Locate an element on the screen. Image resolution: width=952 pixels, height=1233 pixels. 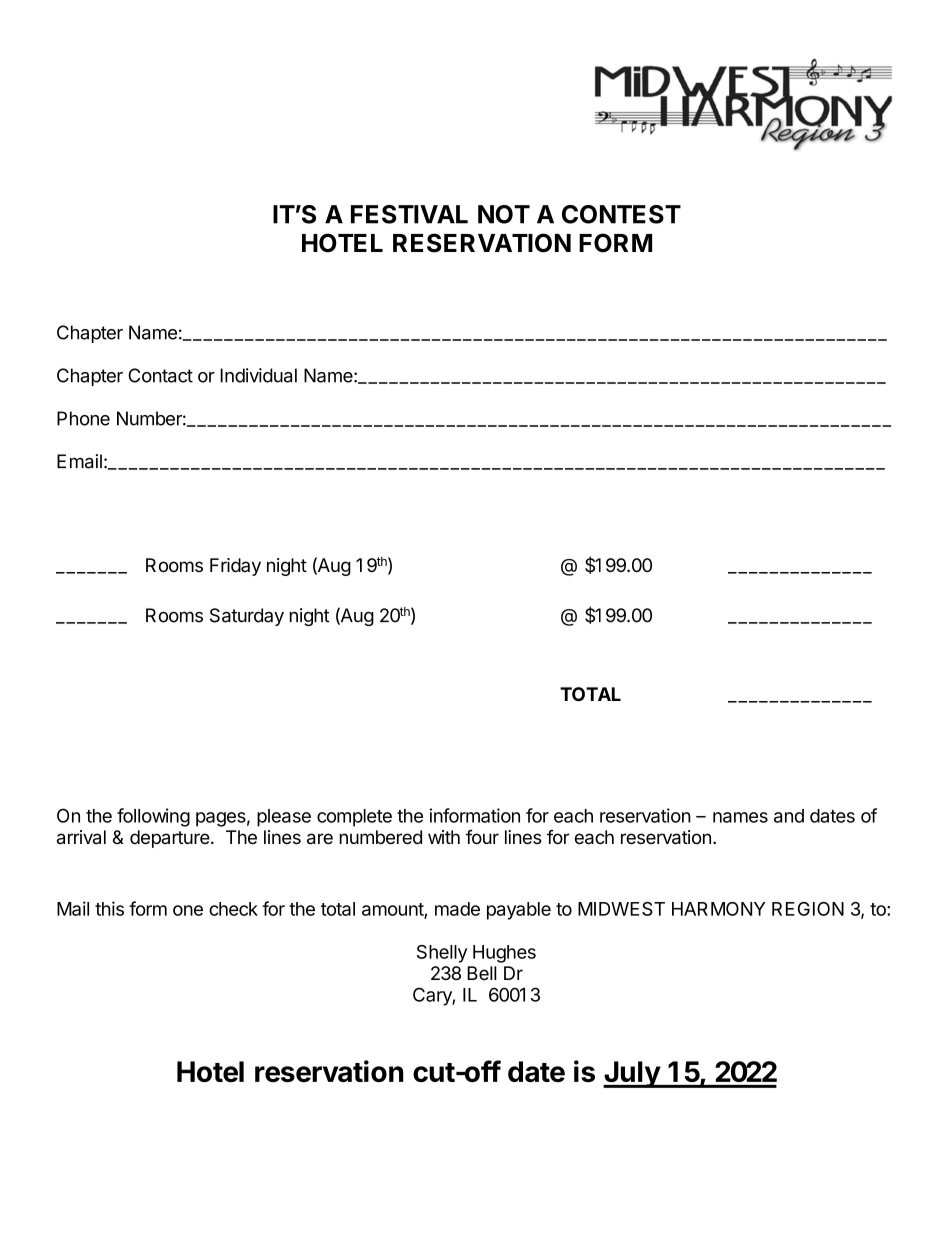
NOT is located at coordinates (504, 214).
